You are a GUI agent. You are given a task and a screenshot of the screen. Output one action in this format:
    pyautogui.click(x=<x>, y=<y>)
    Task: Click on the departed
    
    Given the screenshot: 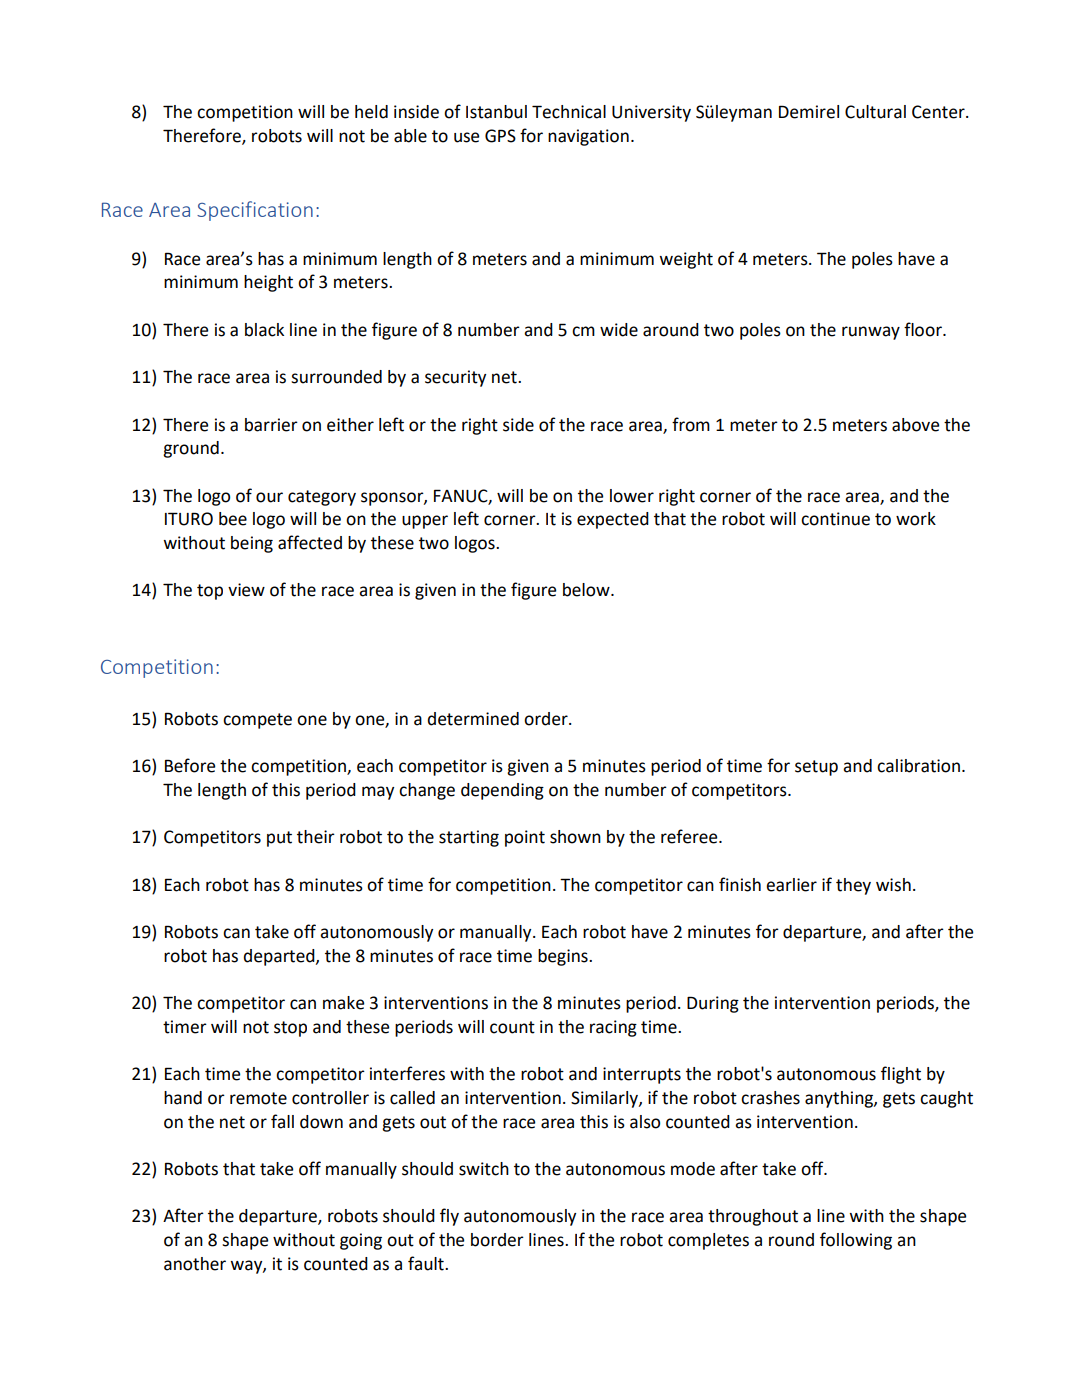 What is the action you would take?
    pyautogui.click(x=280, y=957)
